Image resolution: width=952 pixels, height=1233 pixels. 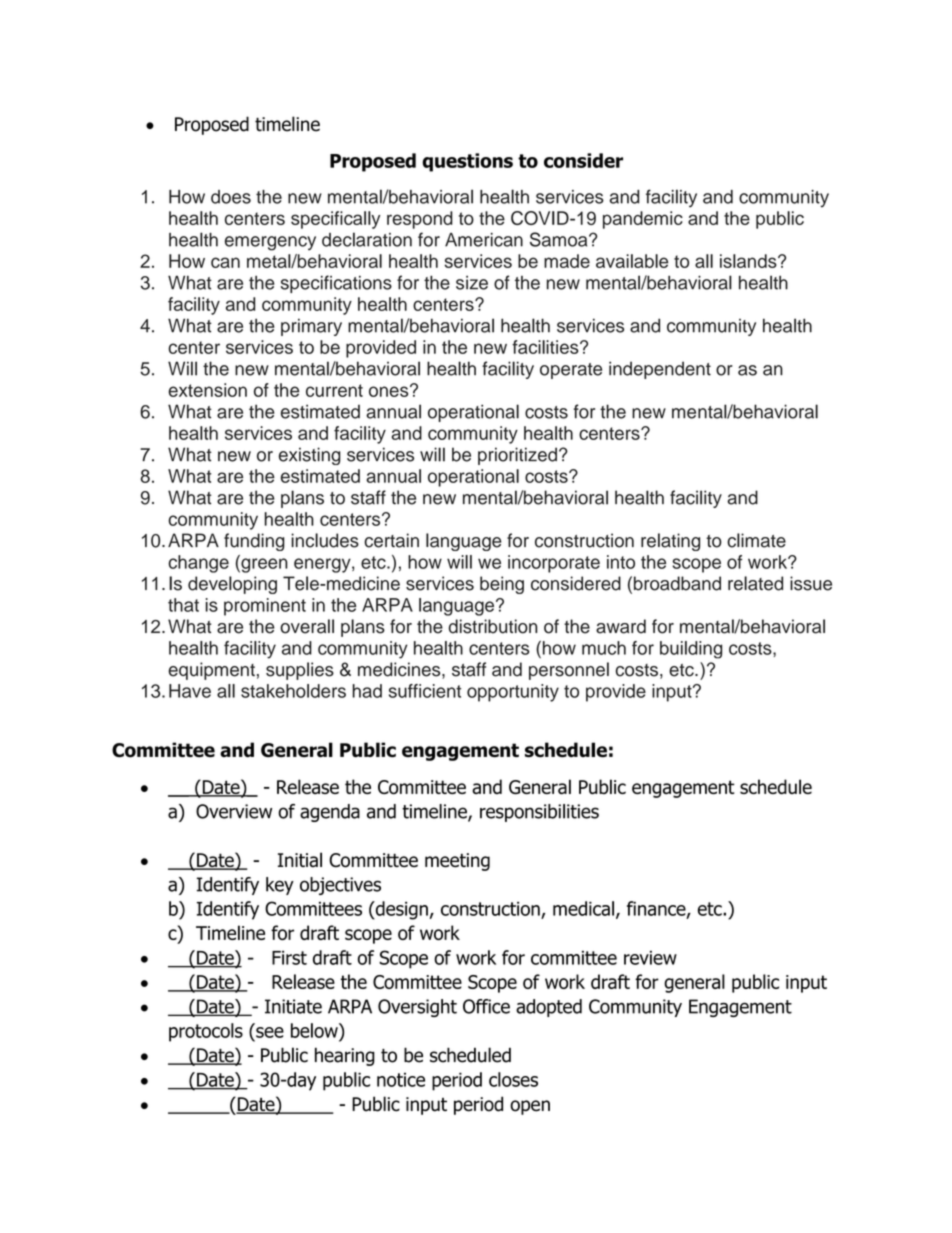 What do you see at coordinates (265, 607) in the screenshot?
I see `prominent` at bounding box center [265, 607].
